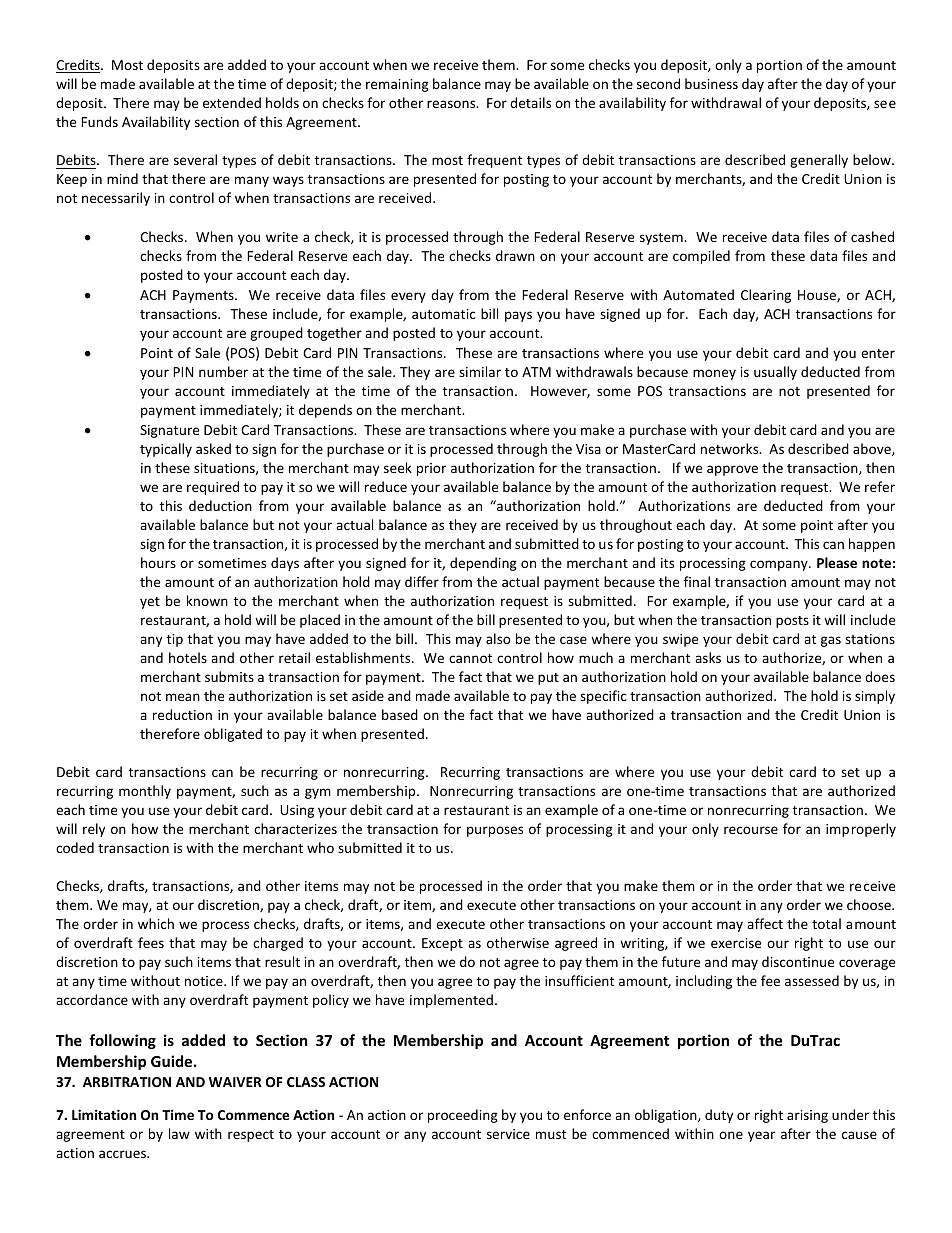  I want to click on details, so click(530, 102).
